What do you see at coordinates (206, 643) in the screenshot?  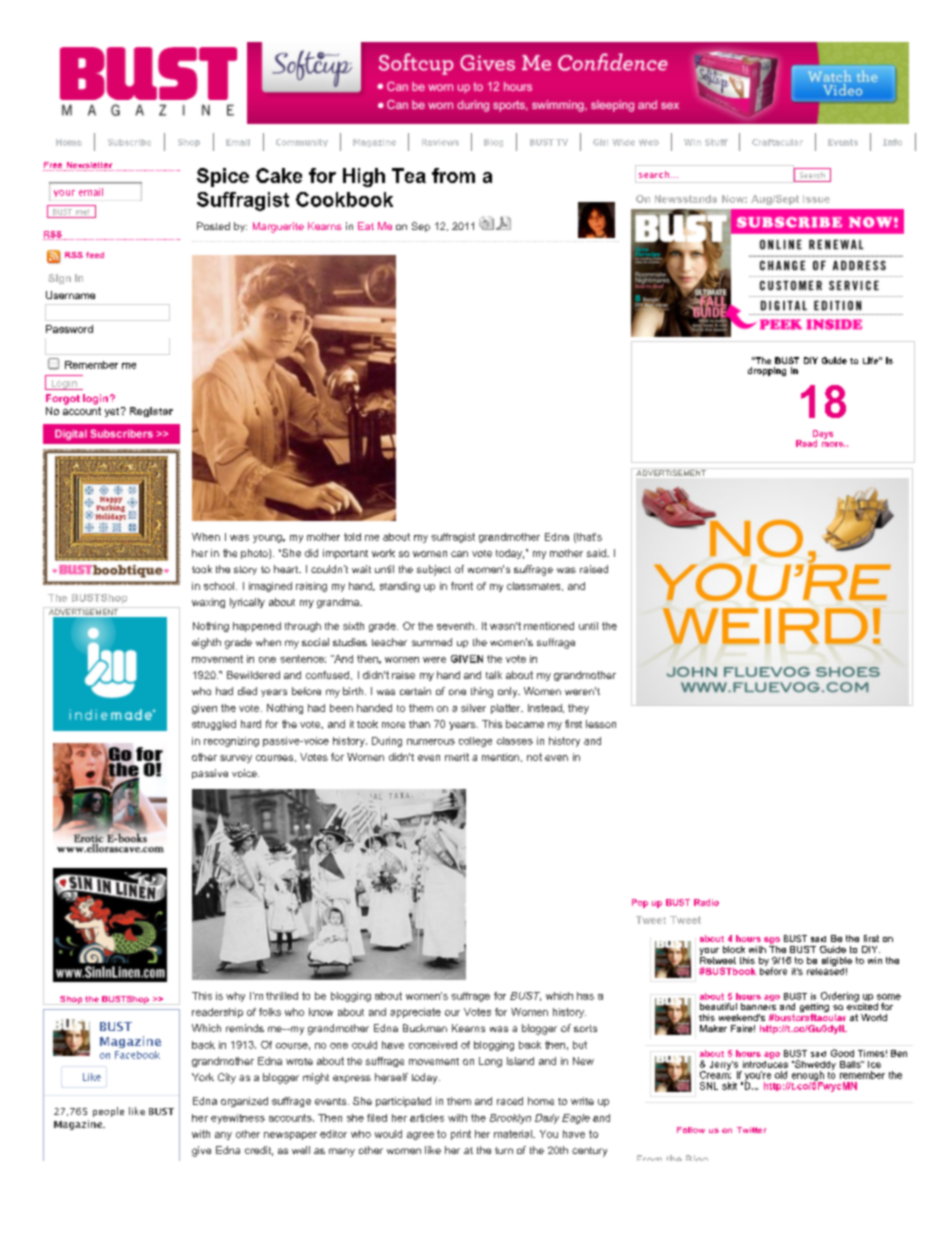 I see `eighth` at bounding box center [206, 643].
